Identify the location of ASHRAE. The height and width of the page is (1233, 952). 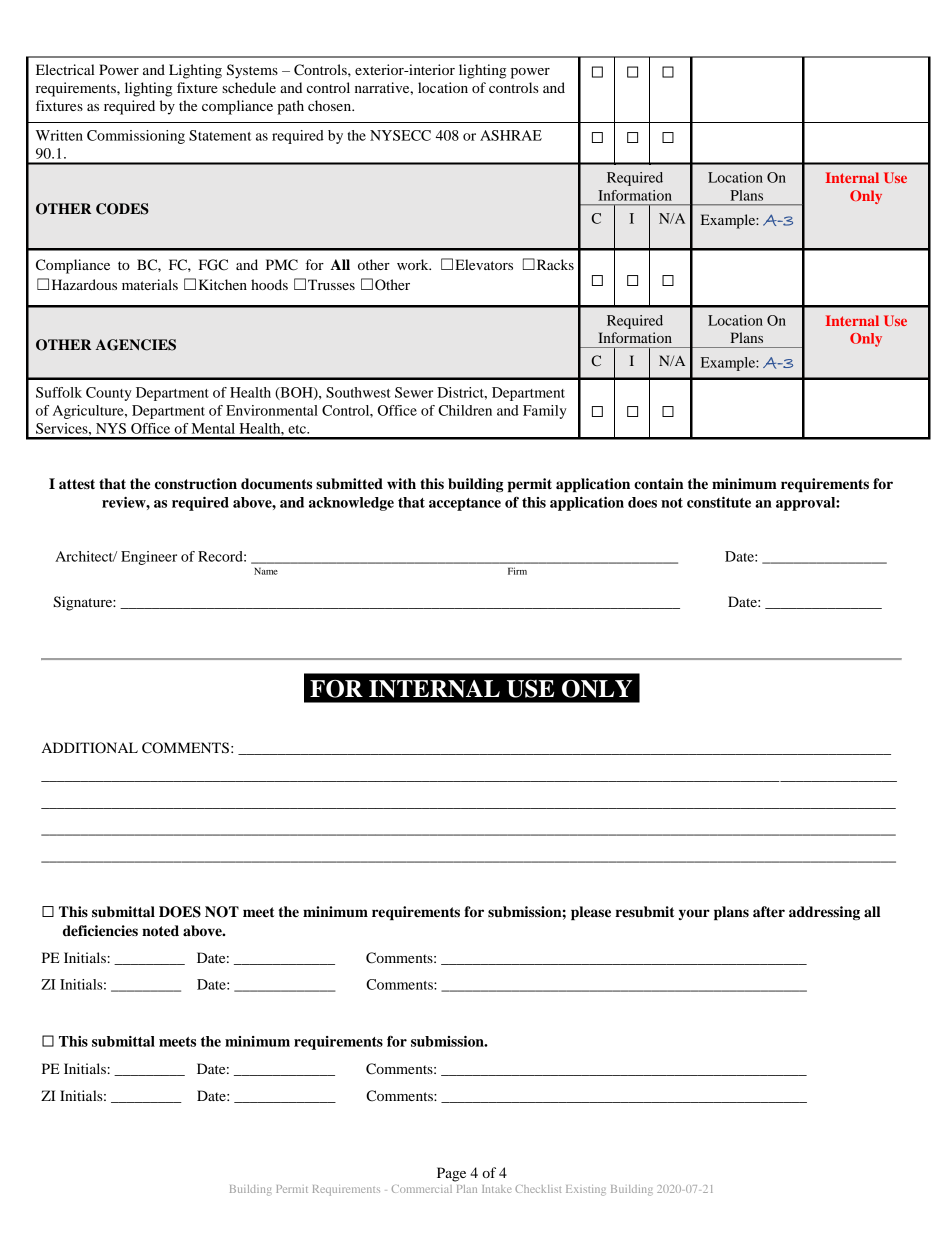
(511, 135).
